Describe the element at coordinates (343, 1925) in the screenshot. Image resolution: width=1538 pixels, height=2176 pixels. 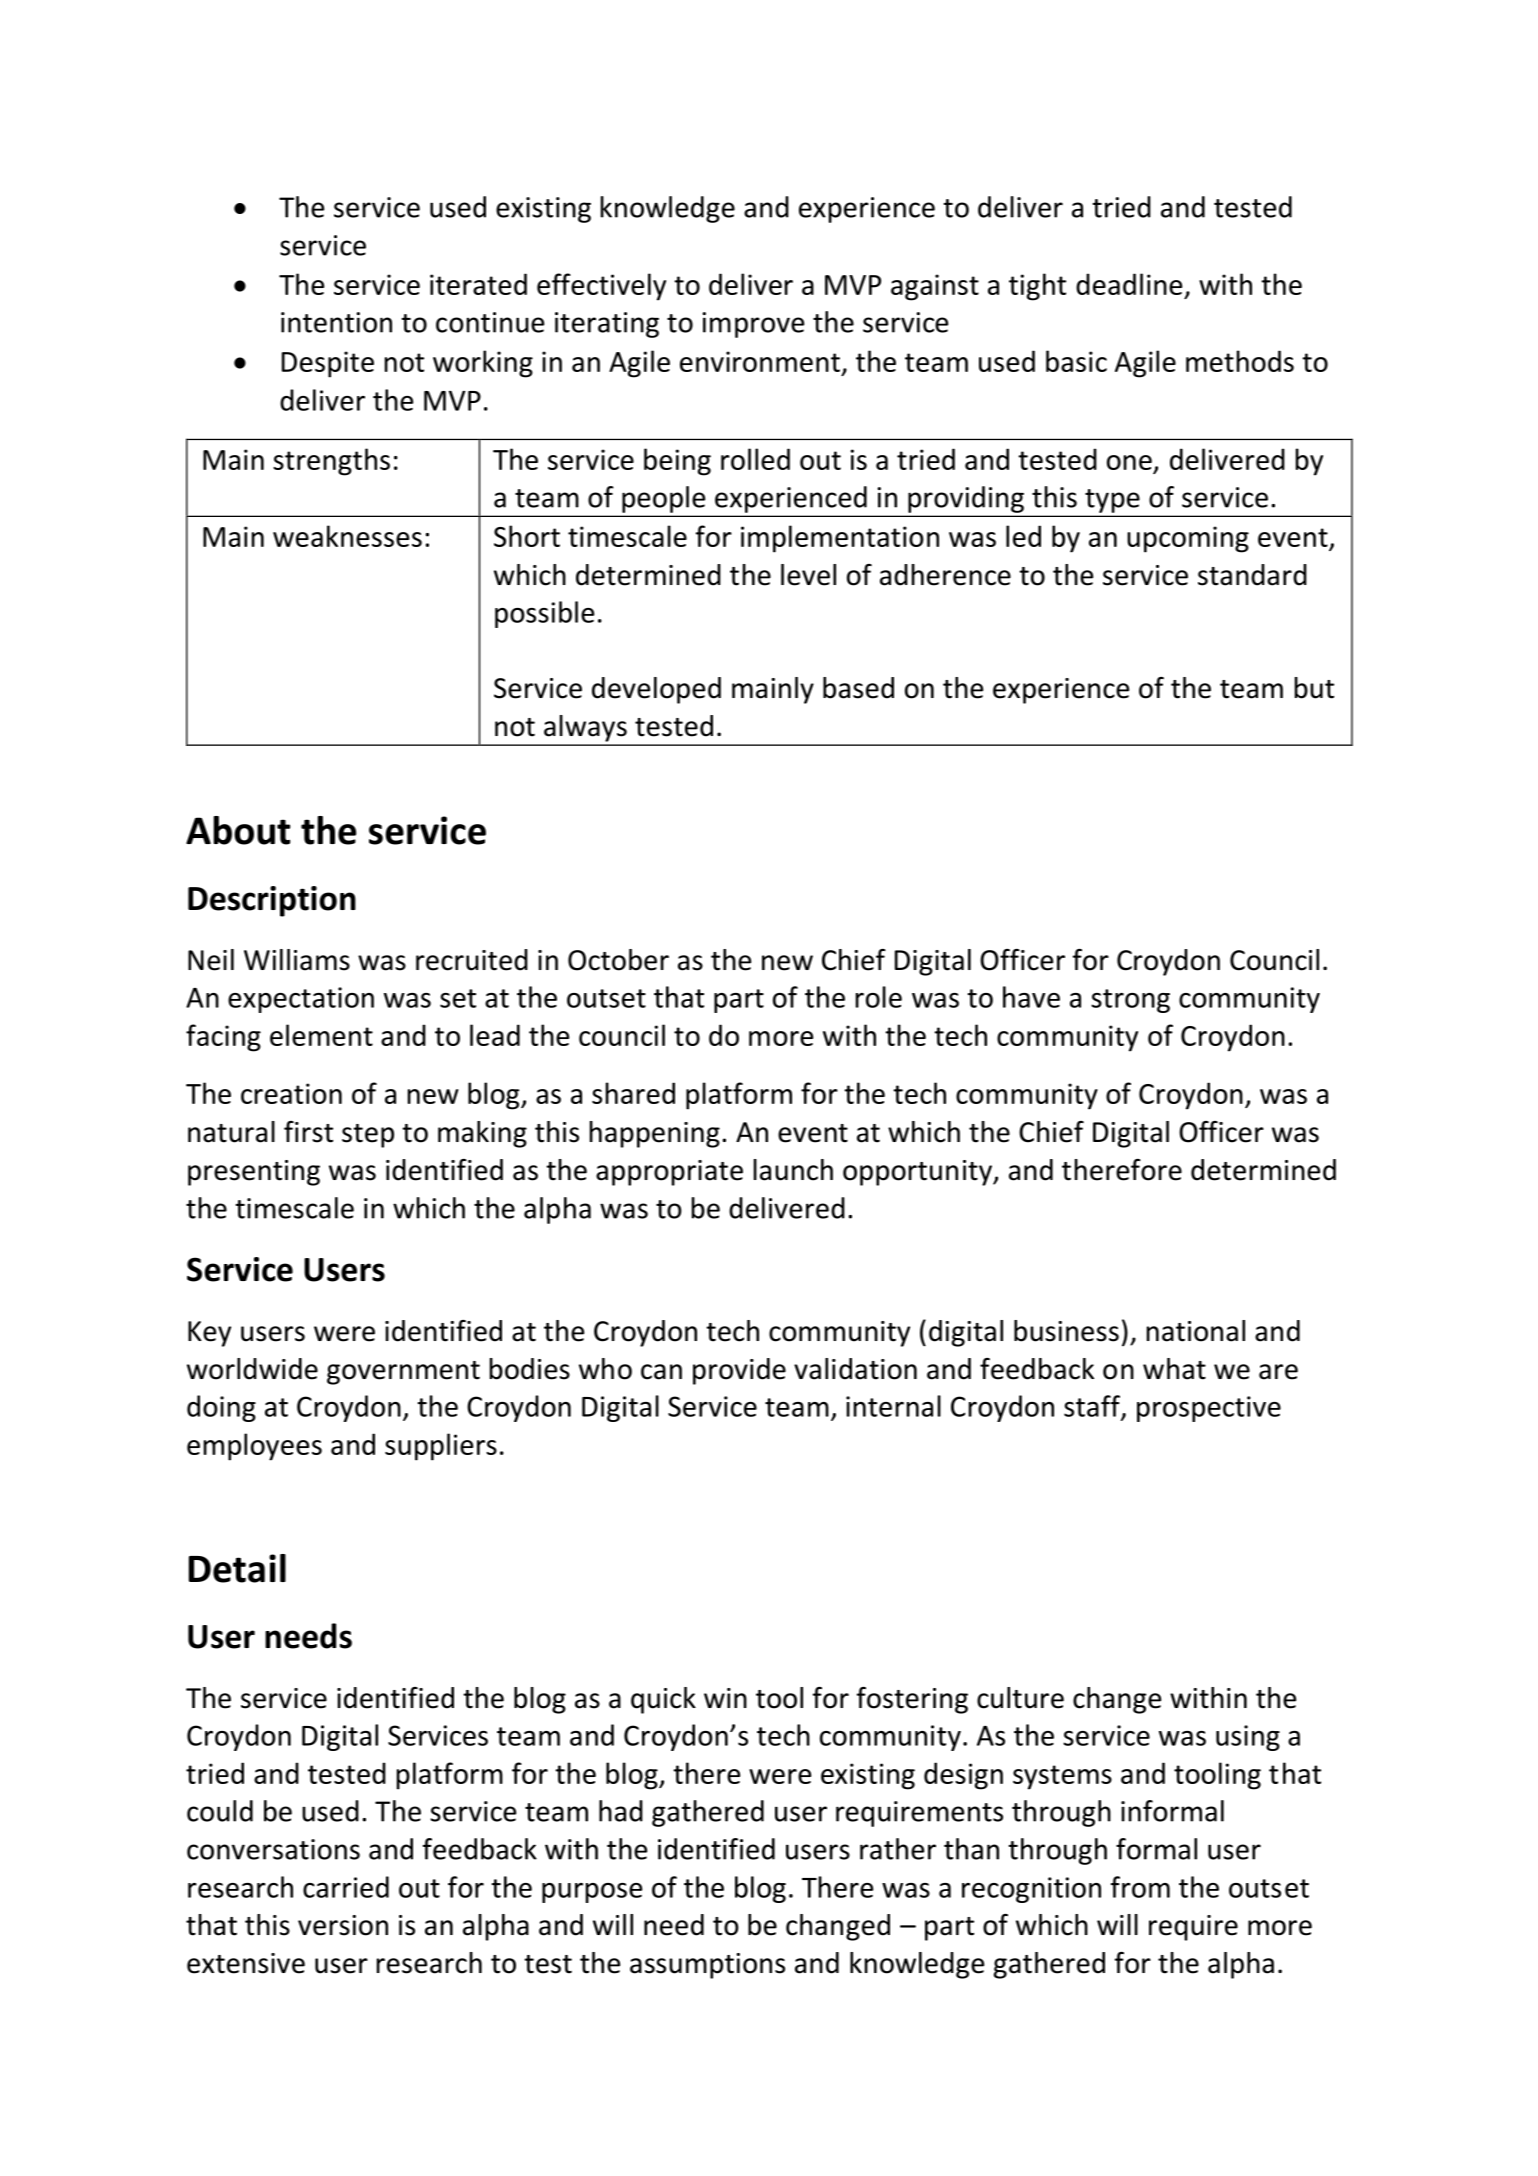
I see `version` at that location.
